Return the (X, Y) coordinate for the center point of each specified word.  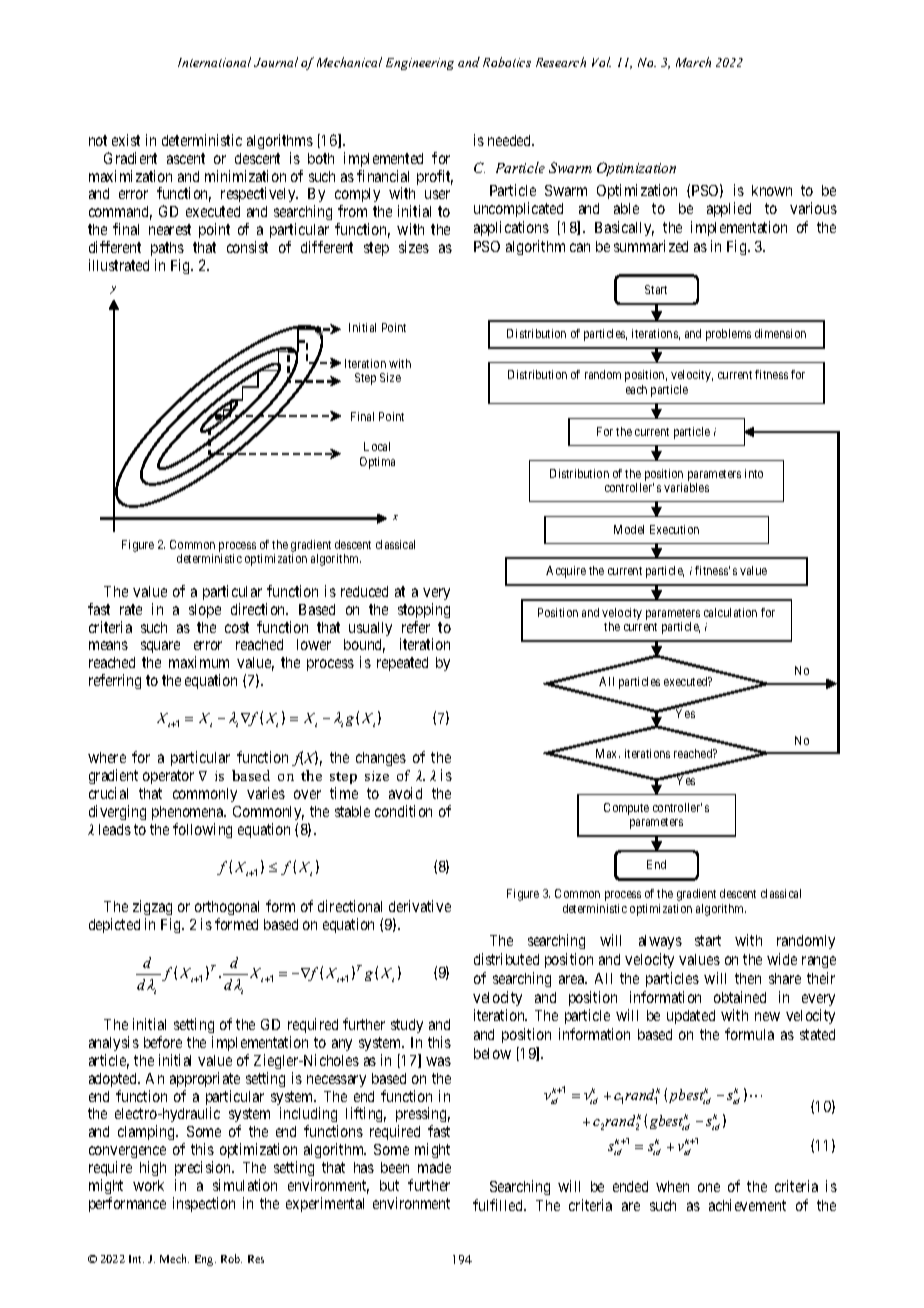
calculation (730, 612)
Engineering (420, 64)
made (434, 1167)
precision (204, 1168)
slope (205, 611)
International (214, 62)
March (693, 62)
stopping (424, 610)
